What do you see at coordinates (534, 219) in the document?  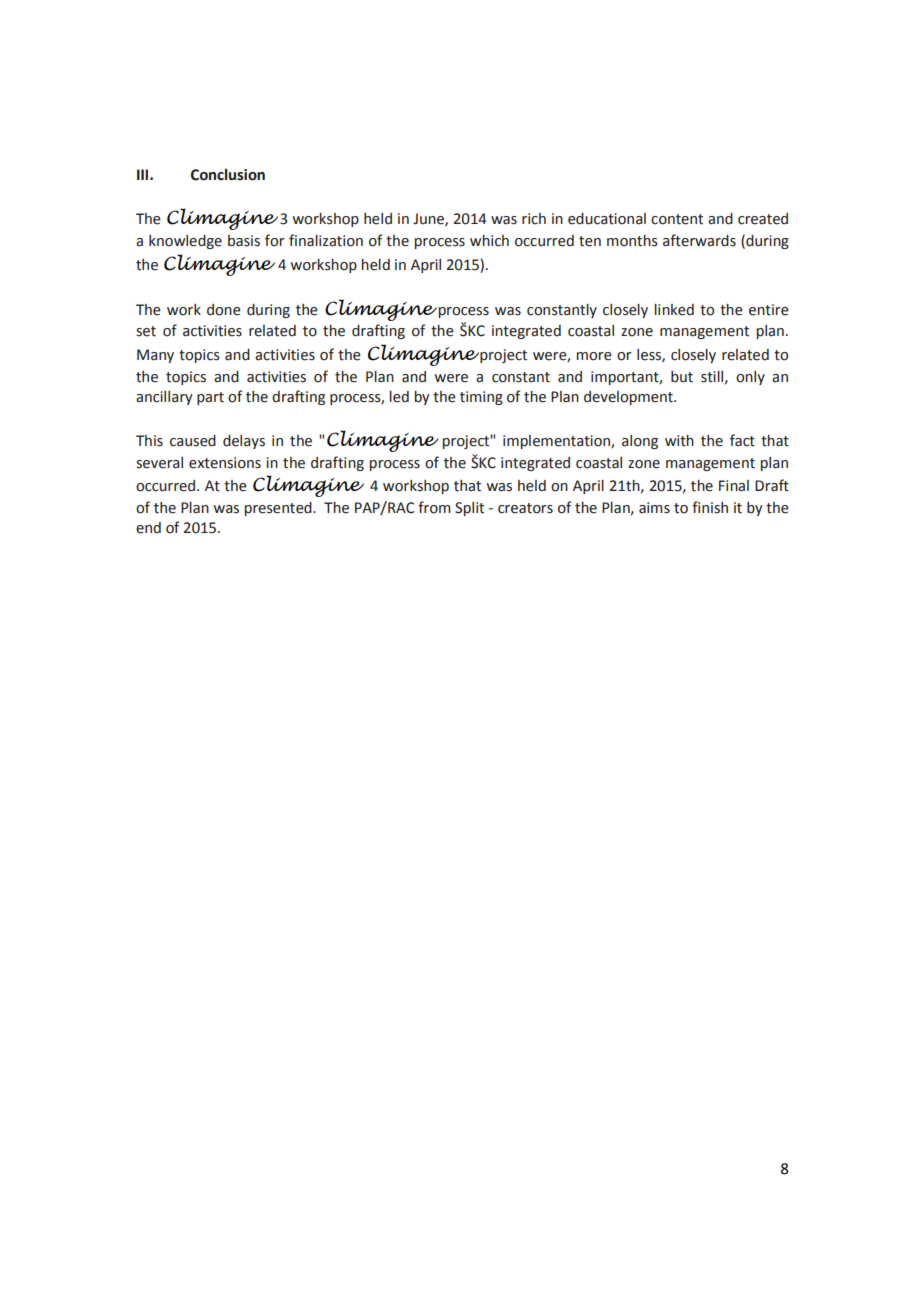 I see `rich` at bounding box center [534, 219].
